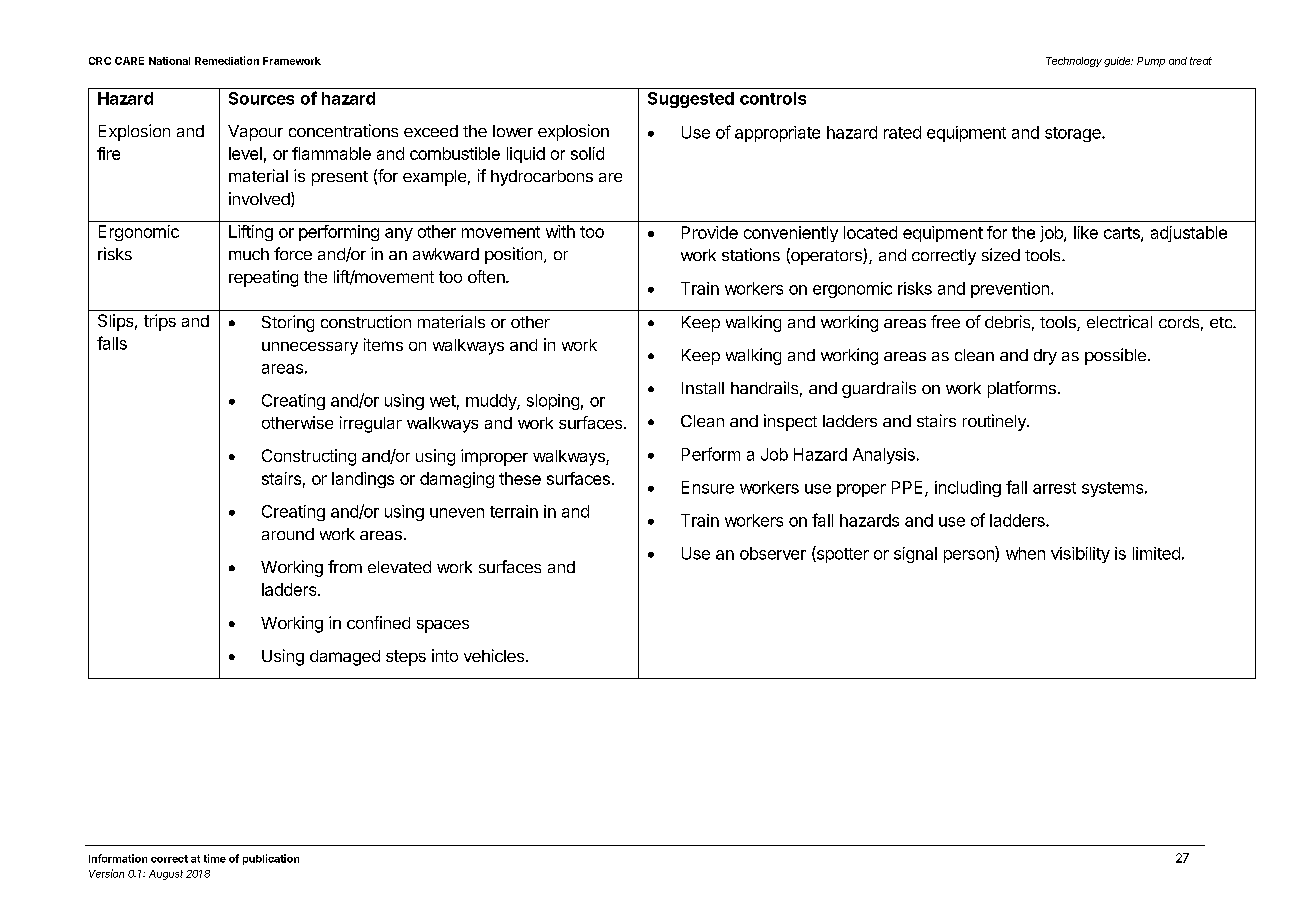  Describe the element at coordinates (309, 457) in the screenshot. I see `Constructing` at that location.
